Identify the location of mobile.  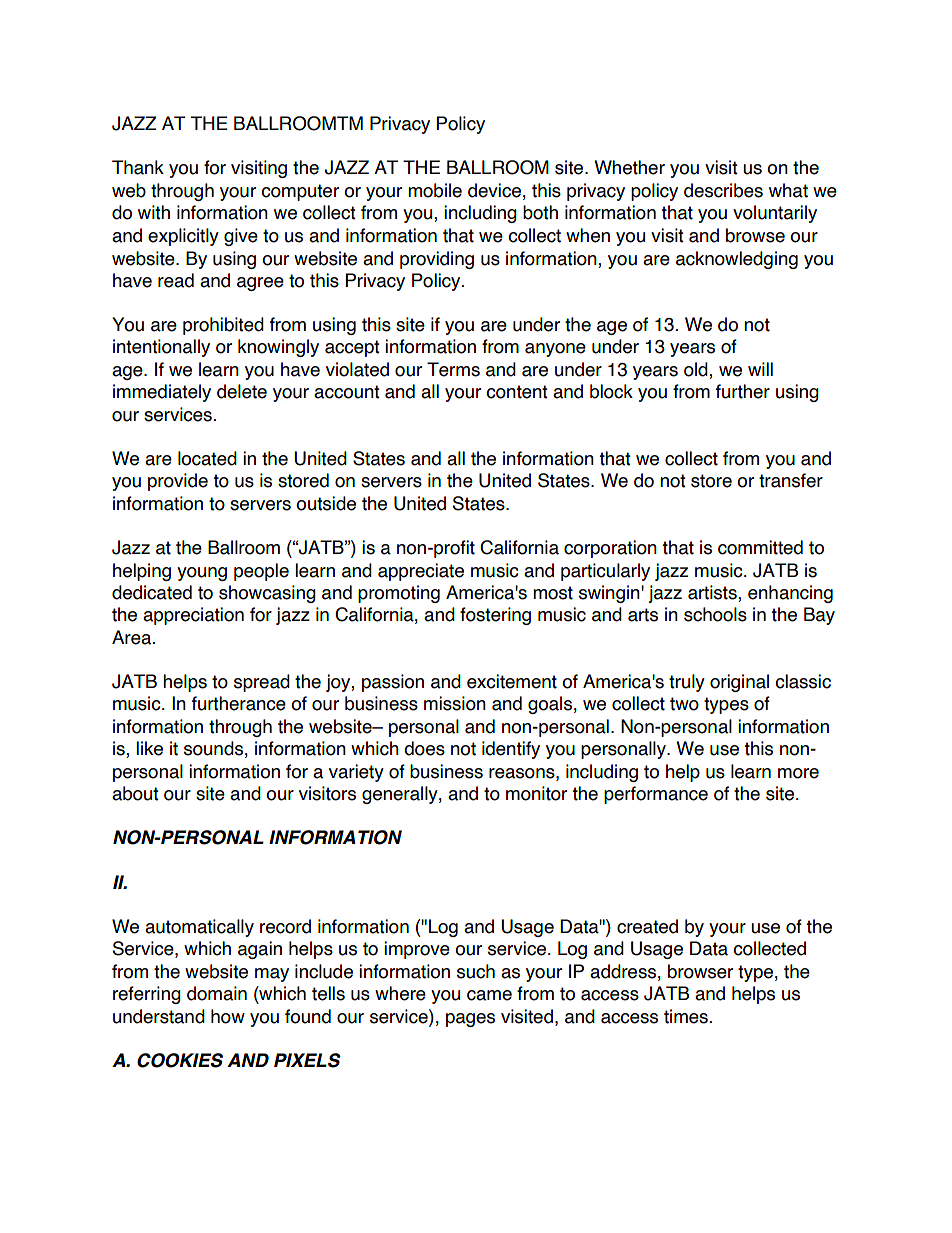
(435, 190).
